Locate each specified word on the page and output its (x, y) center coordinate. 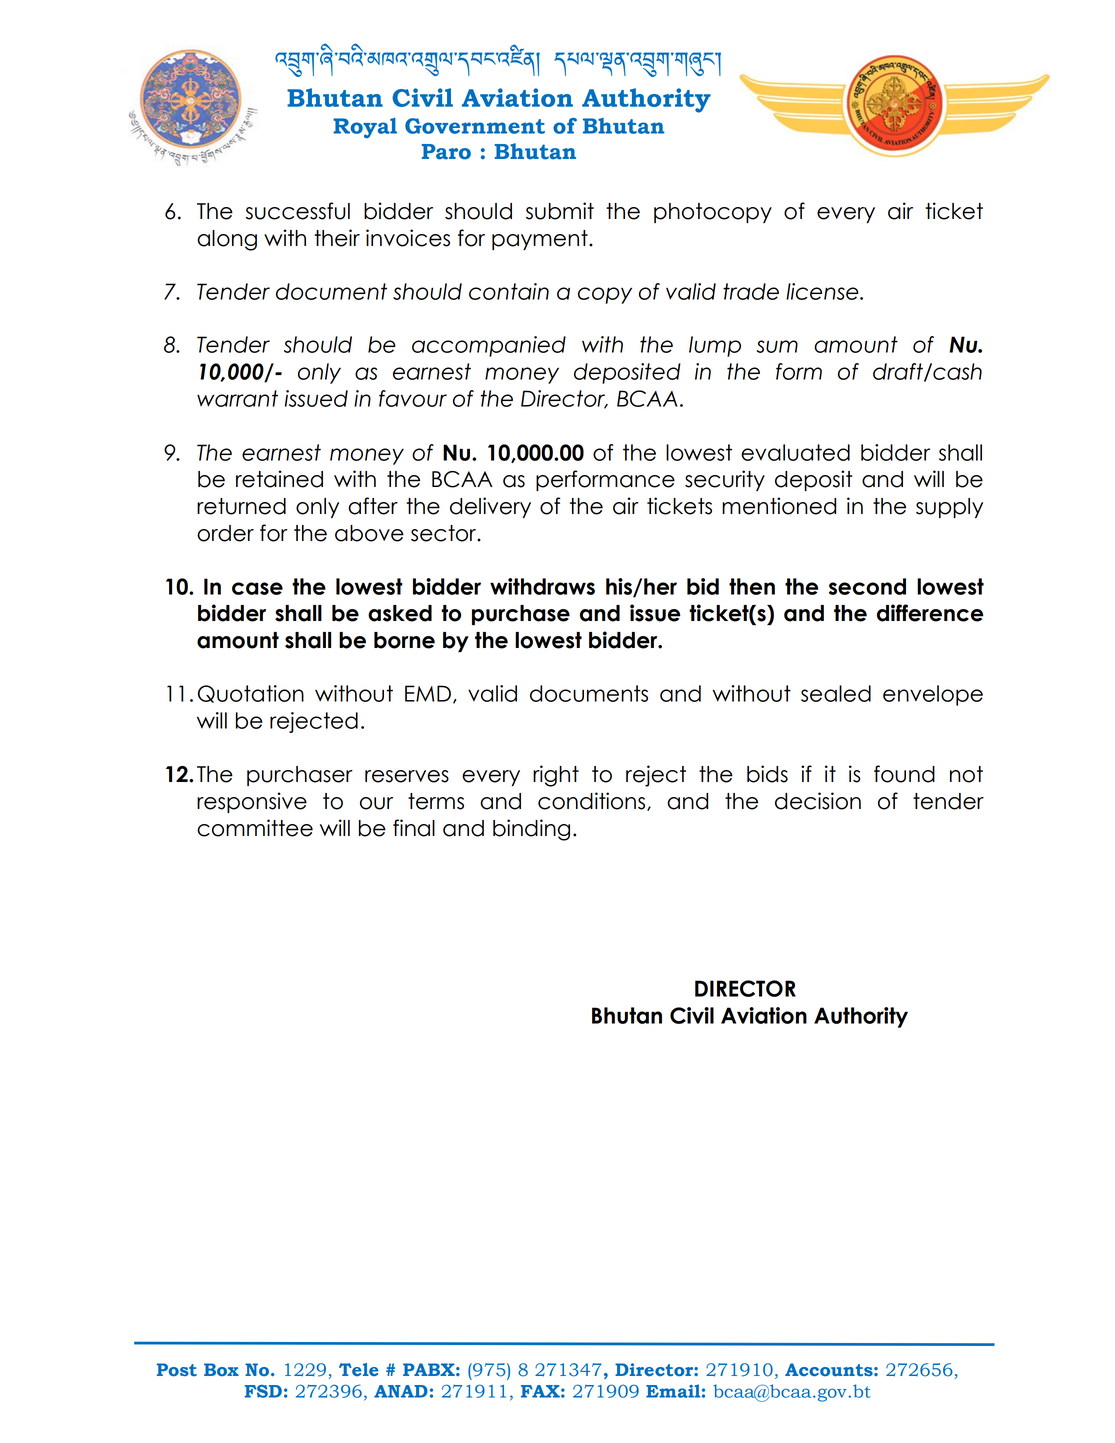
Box (221, 1369)
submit (560, 211)
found (904, 774)
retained (279, 479)
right (556, 776)
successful (298, 211)
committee (255, 828)
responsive (252, 802)
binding (531, 830)
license (823, 291)
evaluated (795, 452)
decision (818, 801)
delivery (490, 507)
